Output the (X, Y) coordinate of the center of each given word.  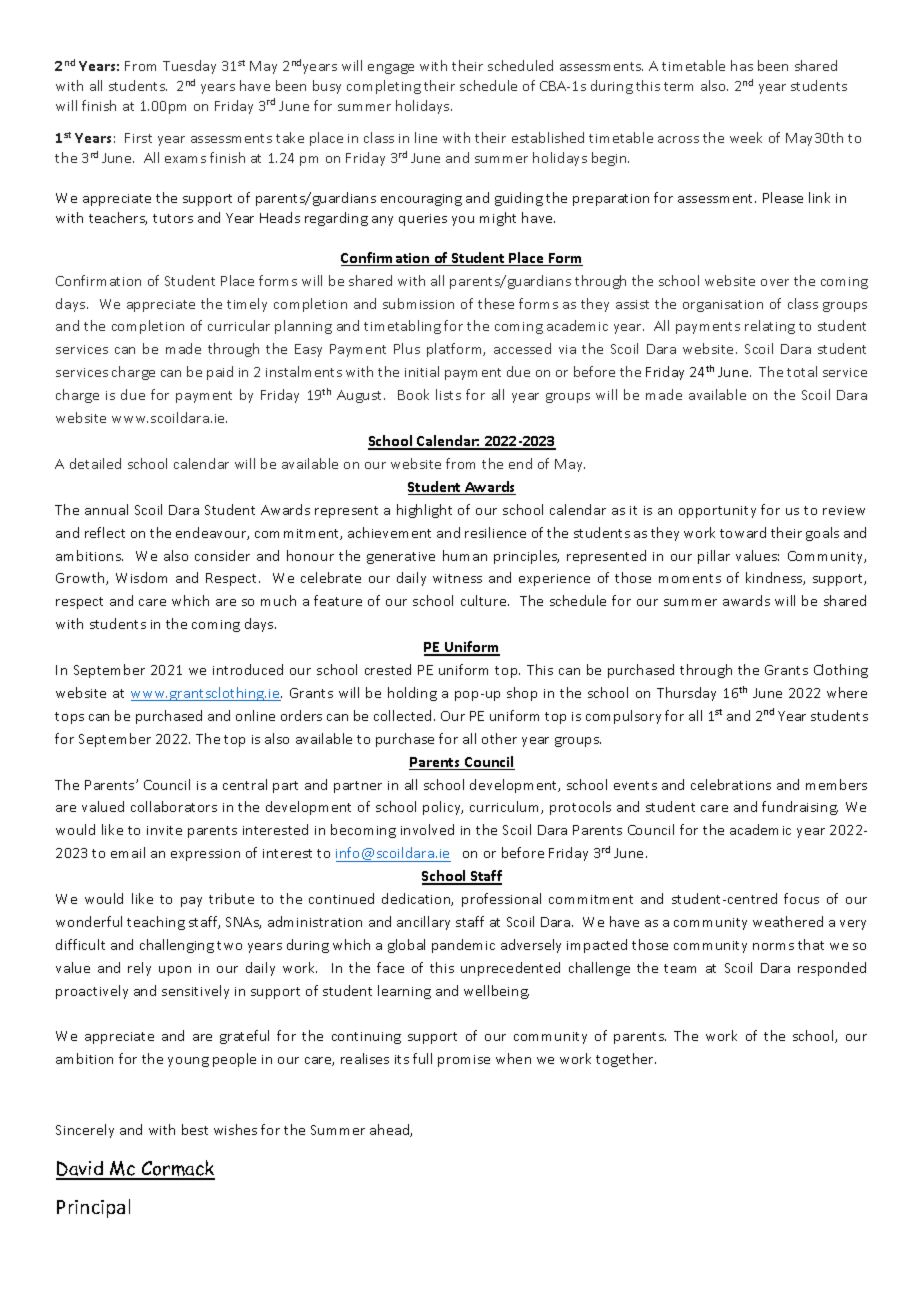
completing (384, 87)
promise (464, 1061)
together (626, 1060)
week (746, 137)
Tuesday (189, 67)
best (195, 1129)
